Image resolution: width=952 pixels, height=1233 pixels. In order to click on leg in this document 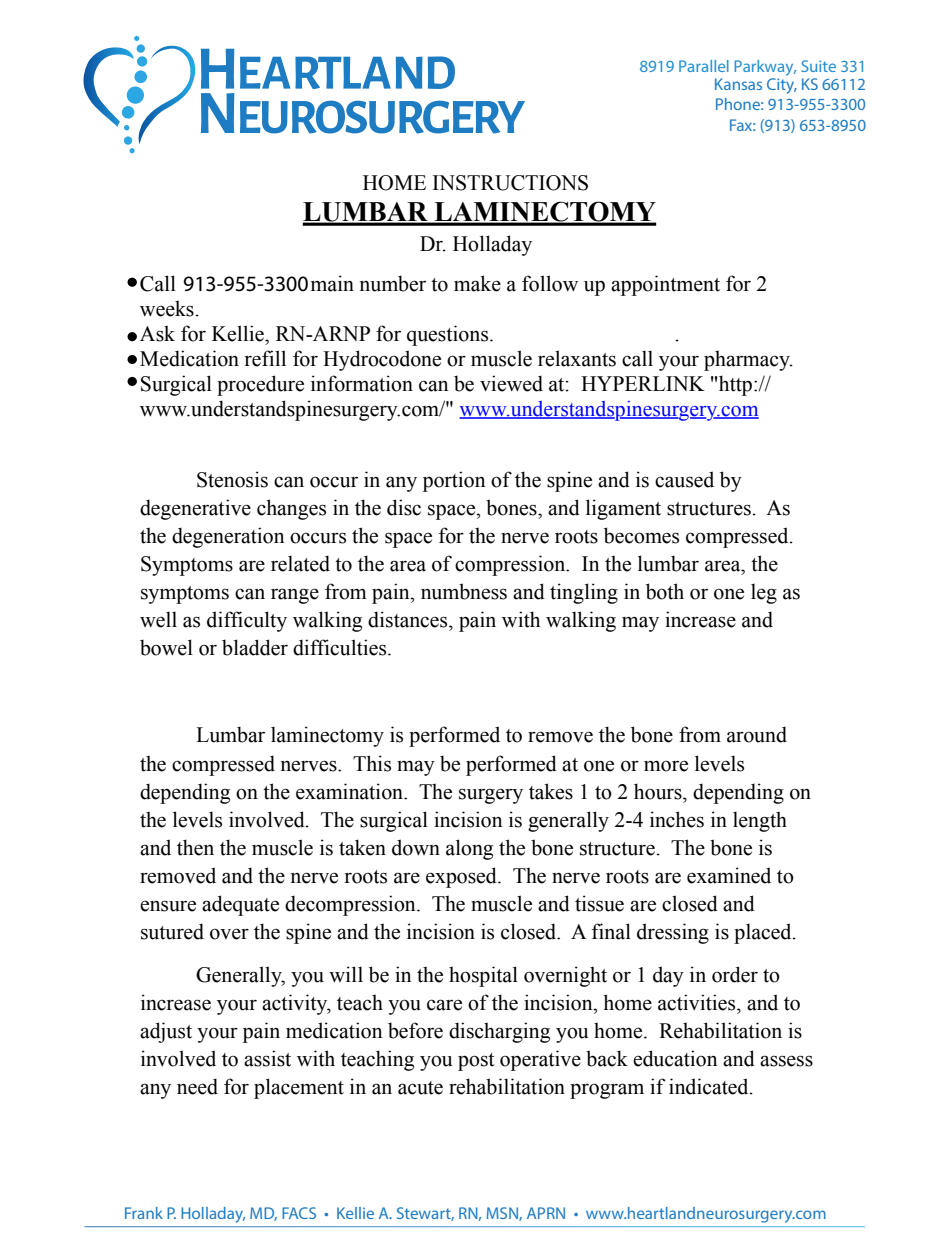, I will do `click(764, 593)`.
